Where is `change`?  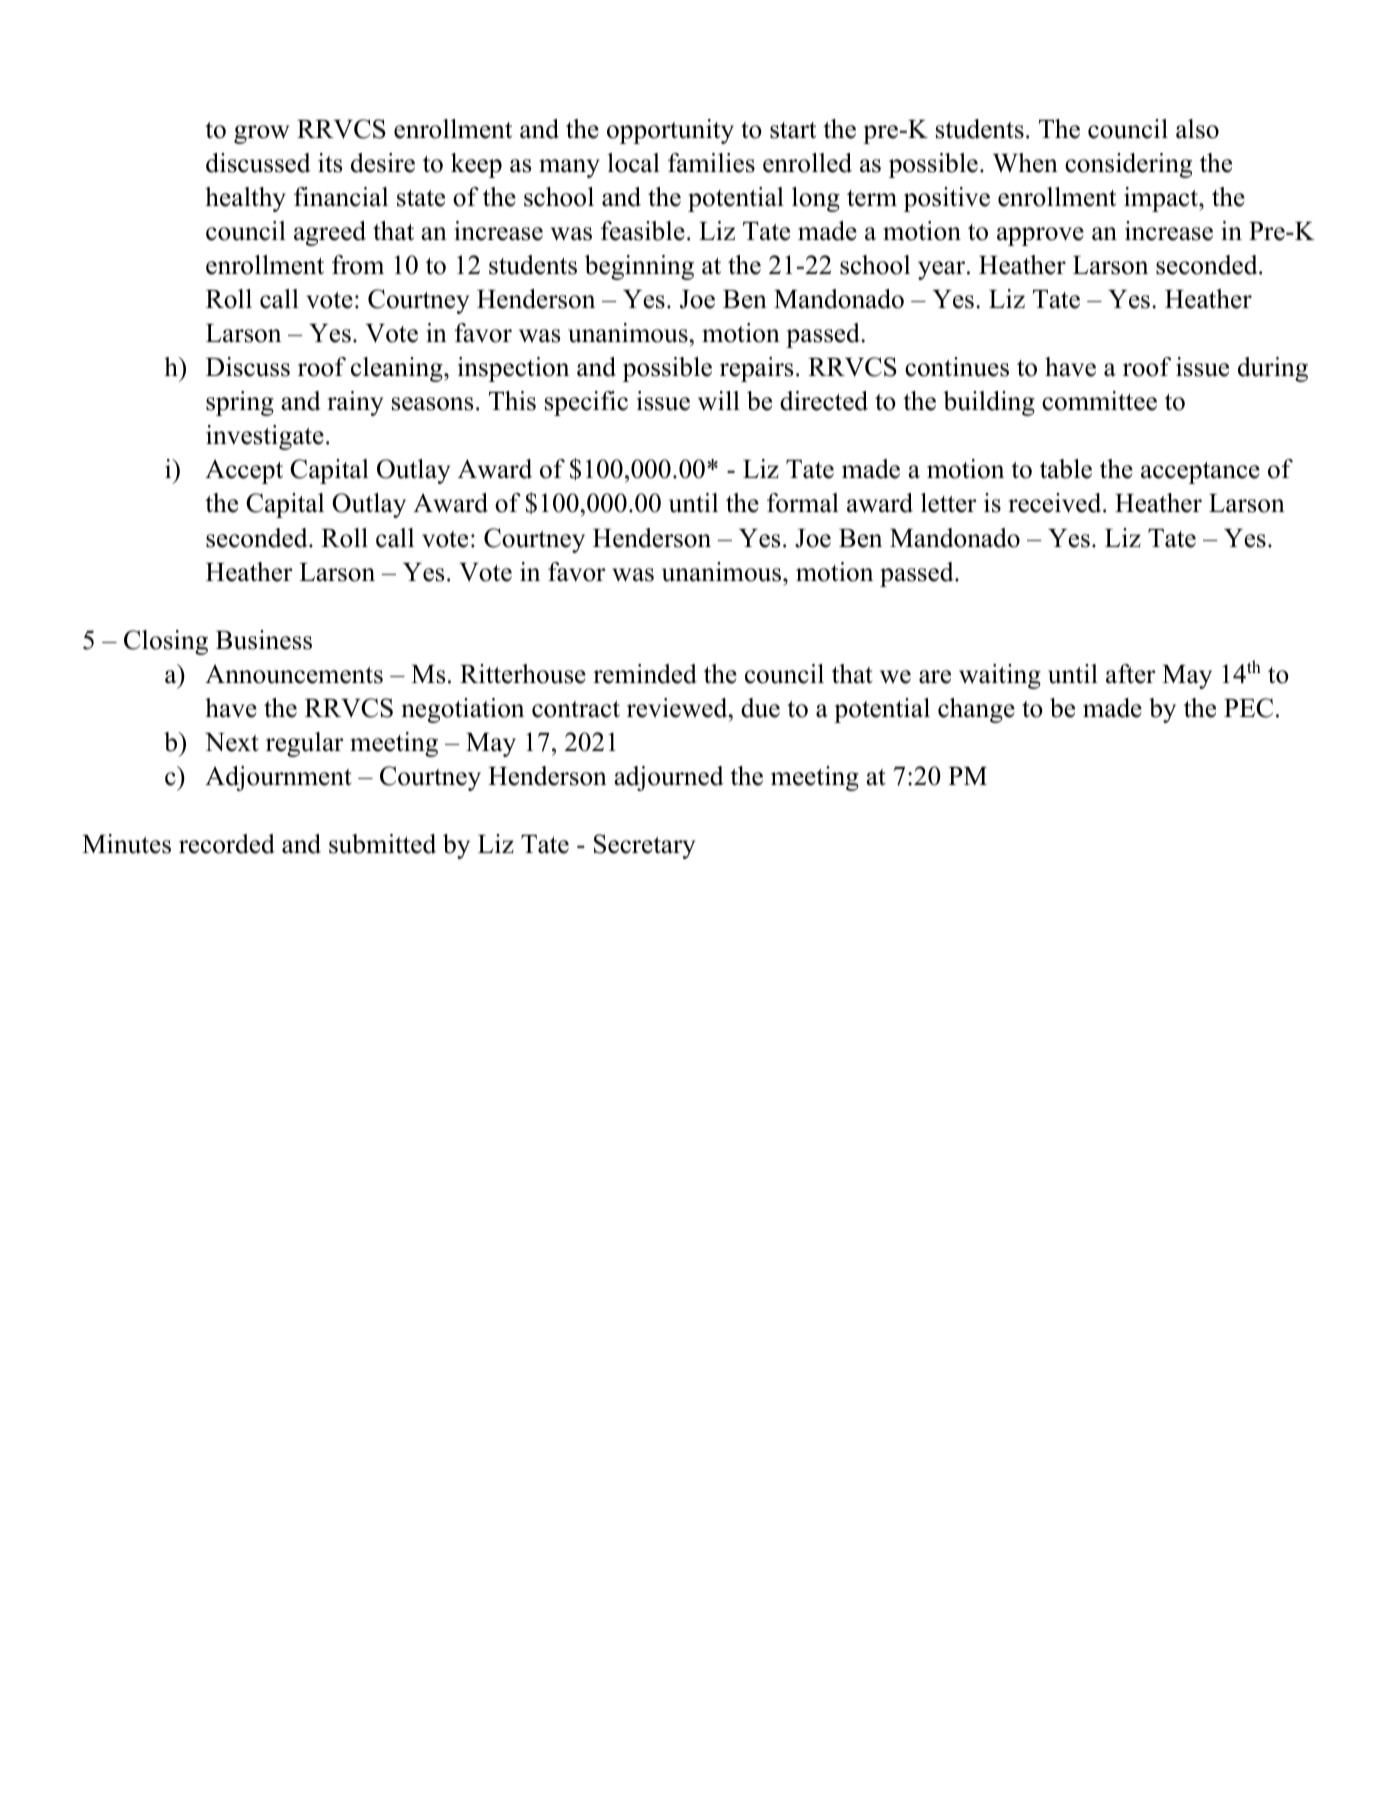 change is located at coordinates (976, 710).
